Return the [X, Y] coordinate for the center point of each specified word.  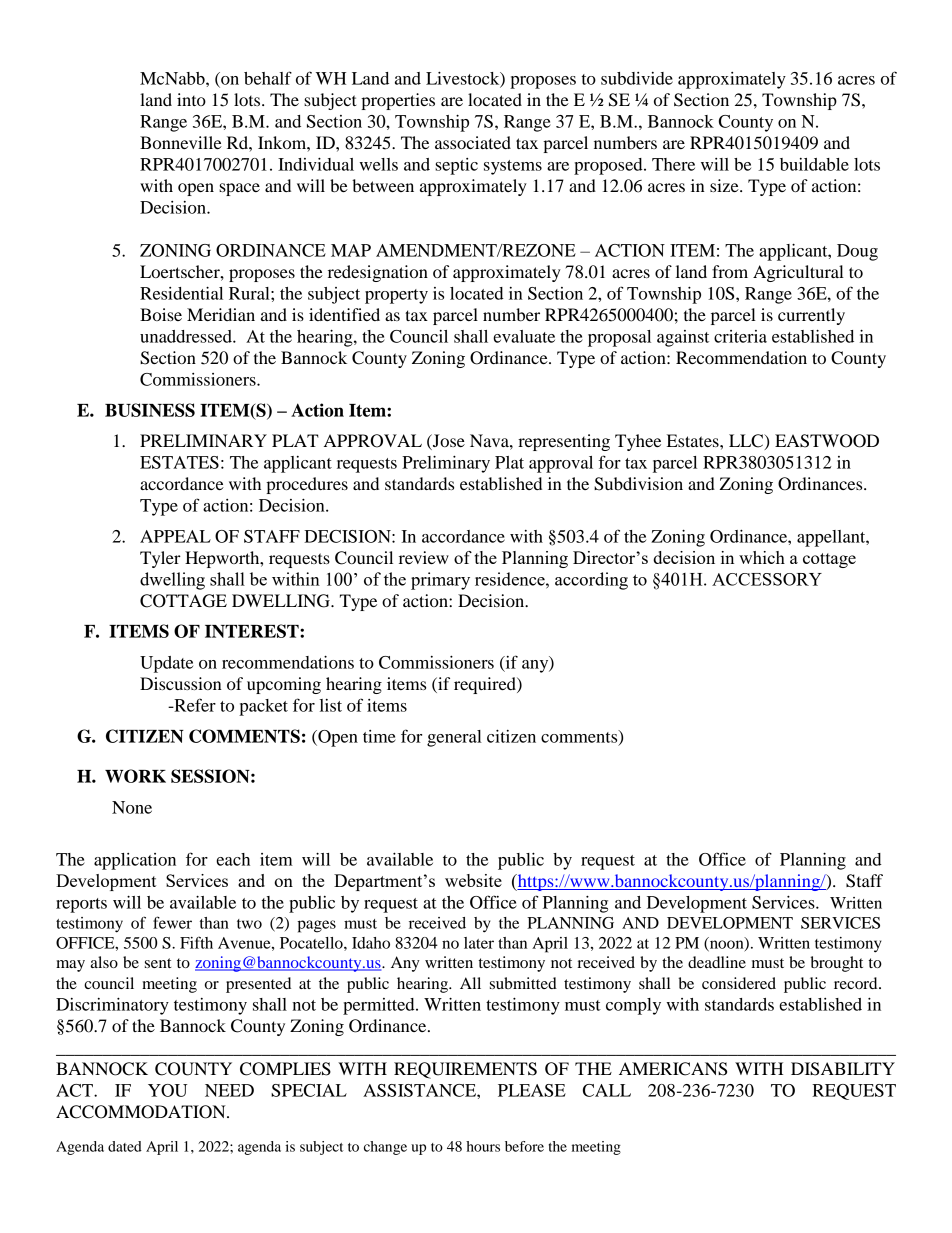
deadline [717, 962]
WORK [135, 776]
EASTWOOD [827, 441]
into [191, 99]
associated [473, 142]
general [454, 738]
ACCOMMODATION [142, 1112]
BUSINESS [150, 410]
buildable [814, 164]
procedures [307, 485]
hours [483, 1146]
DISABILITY [843, 1069]
